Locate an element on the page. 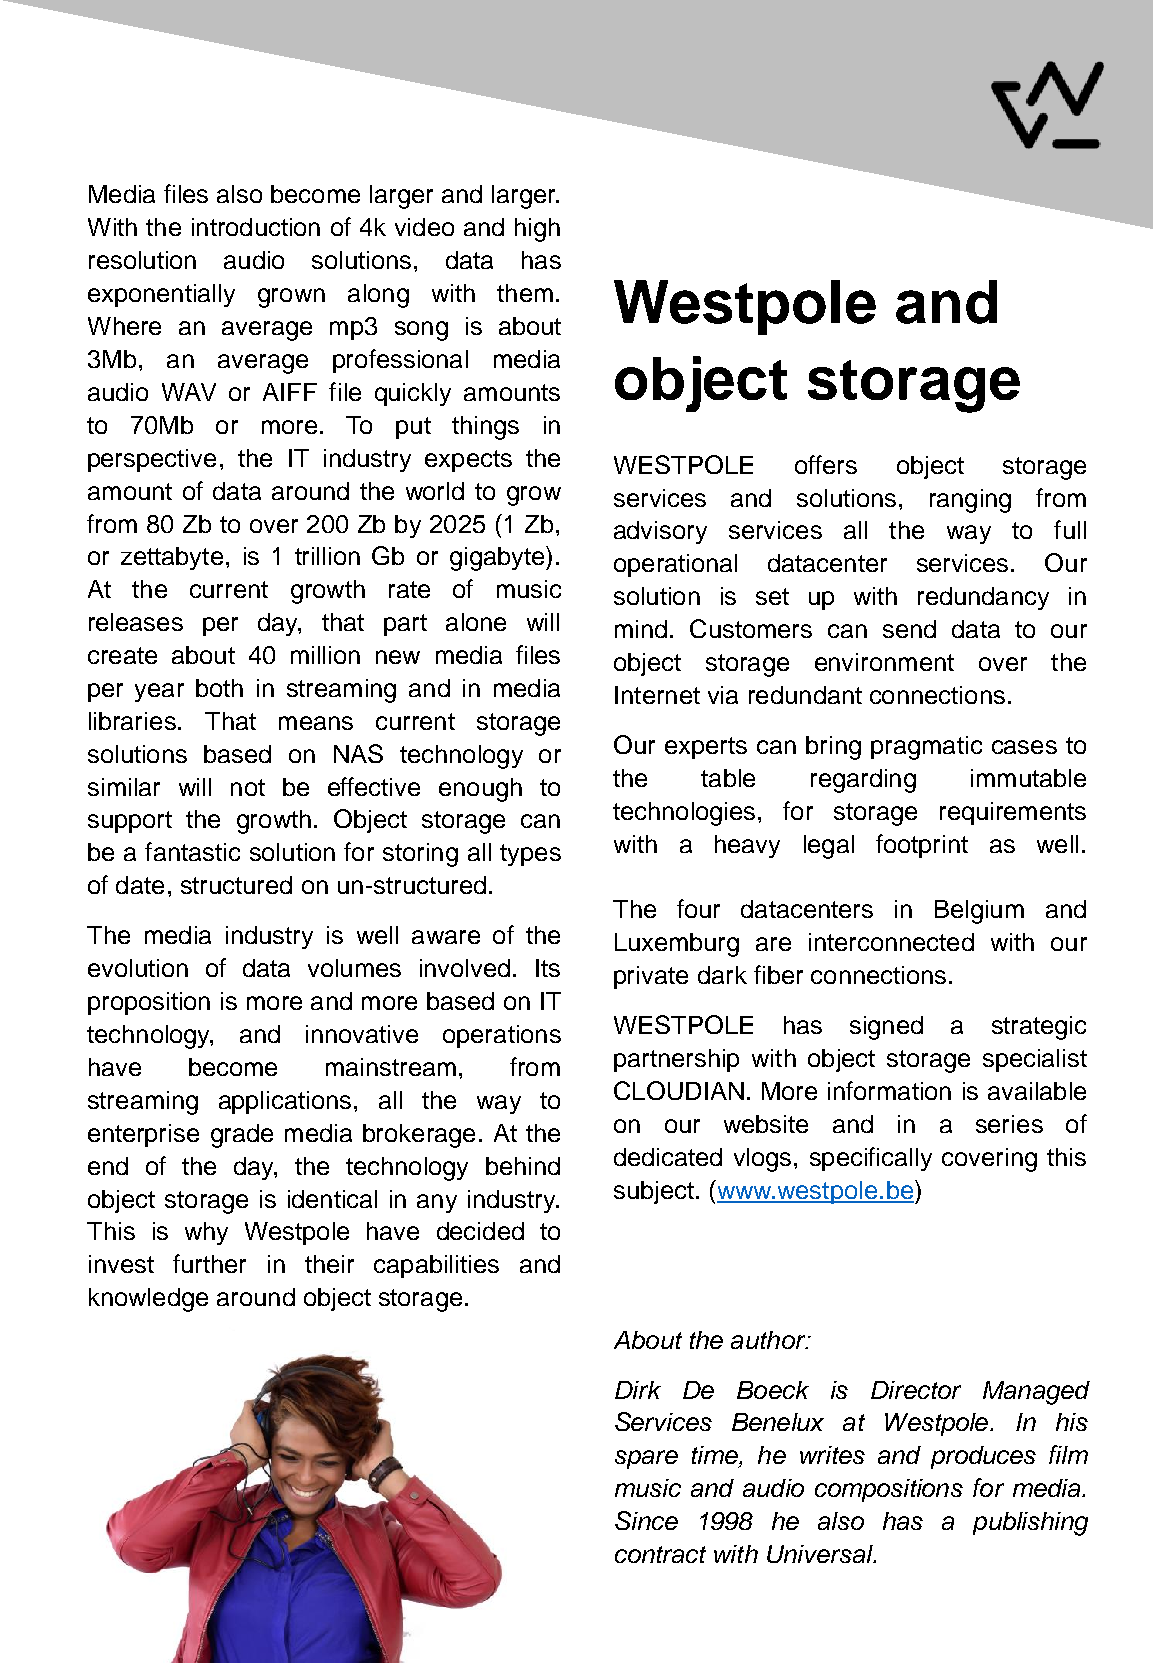  types is located at coordinates (530, 855).
